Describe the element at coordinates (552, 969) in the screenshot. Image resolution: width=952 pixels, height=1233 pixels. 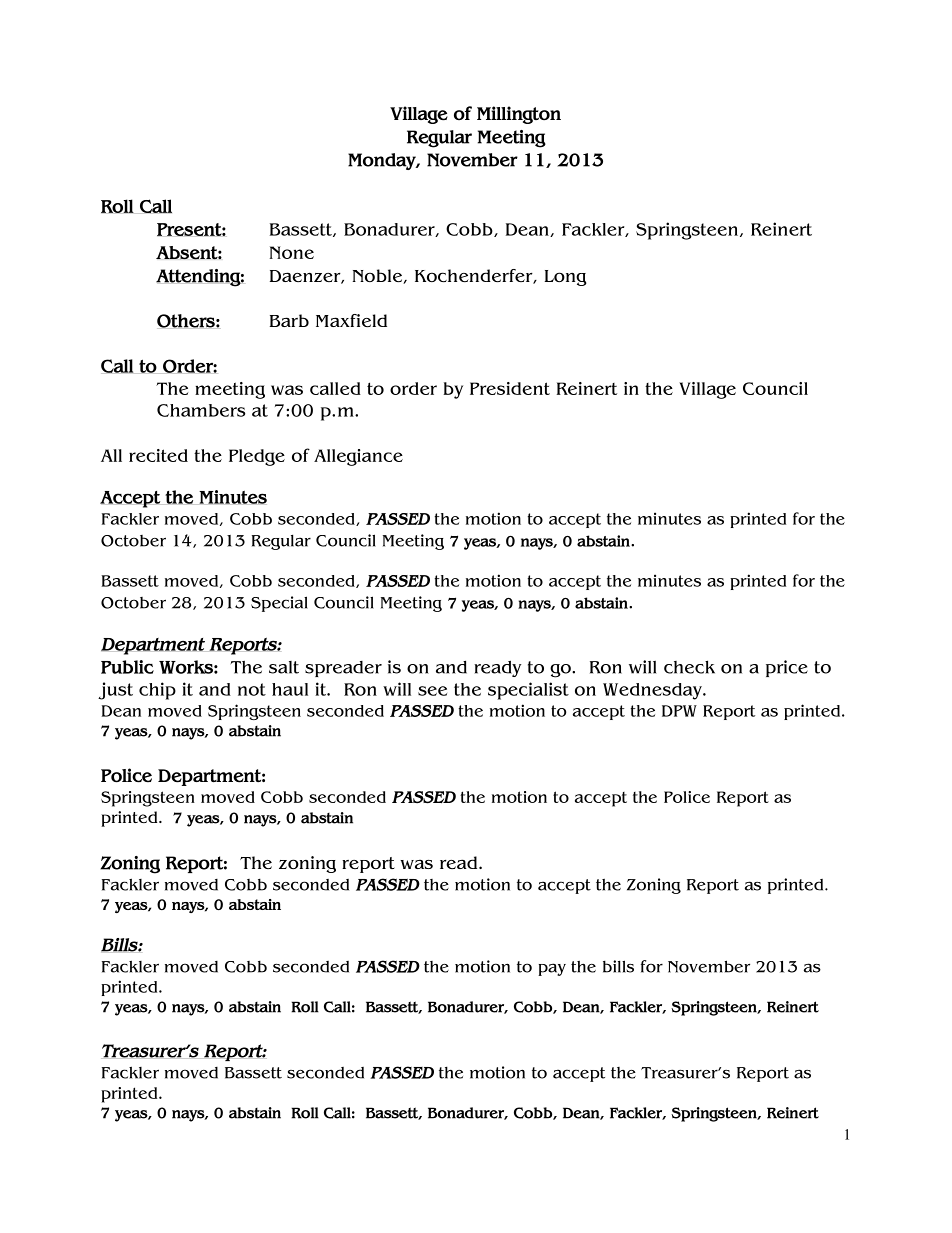
I see `pay` at that location.
